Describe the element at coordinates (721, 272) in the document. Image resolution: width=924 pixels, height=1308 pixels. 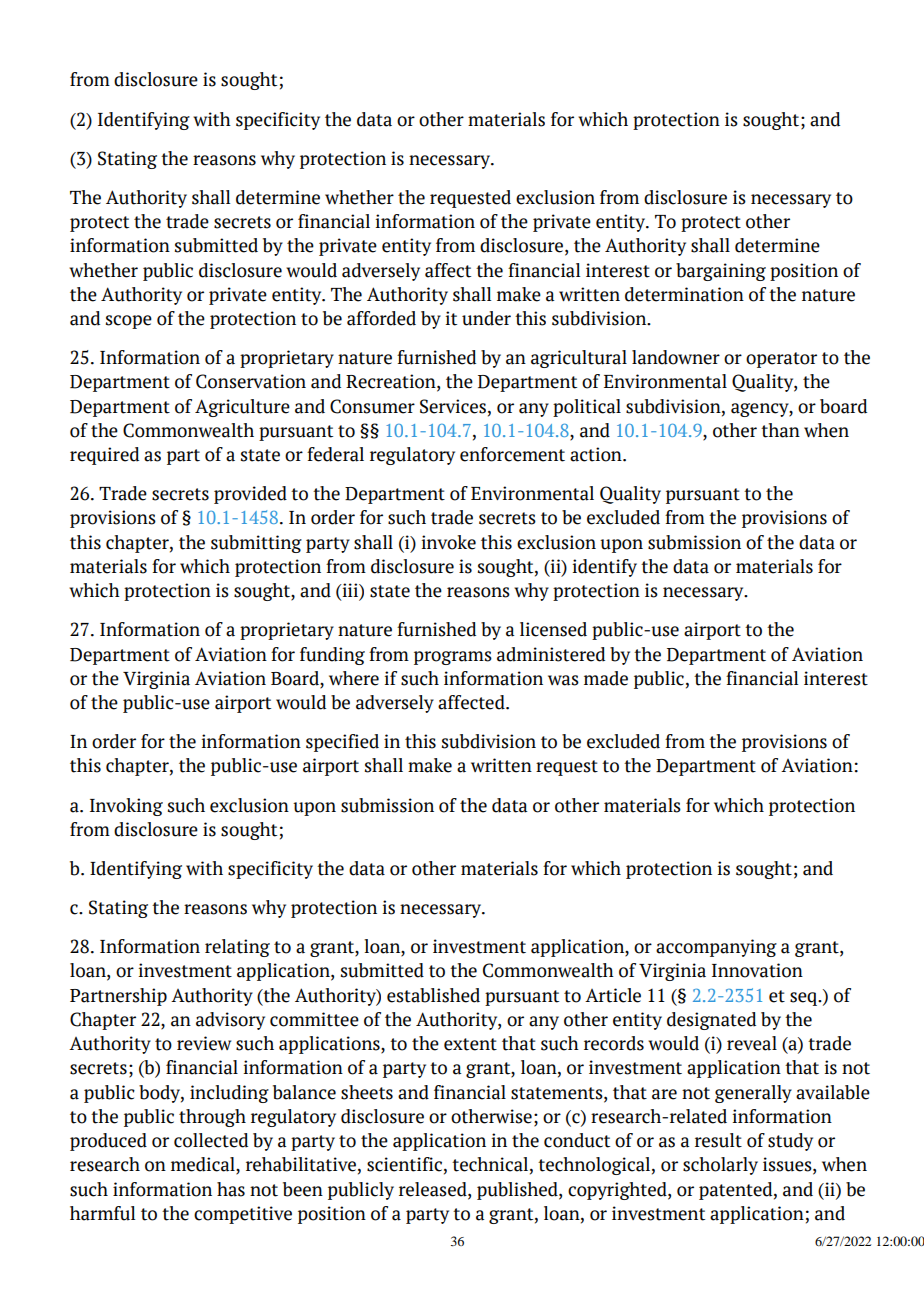
I see `bargaining` at that location.
